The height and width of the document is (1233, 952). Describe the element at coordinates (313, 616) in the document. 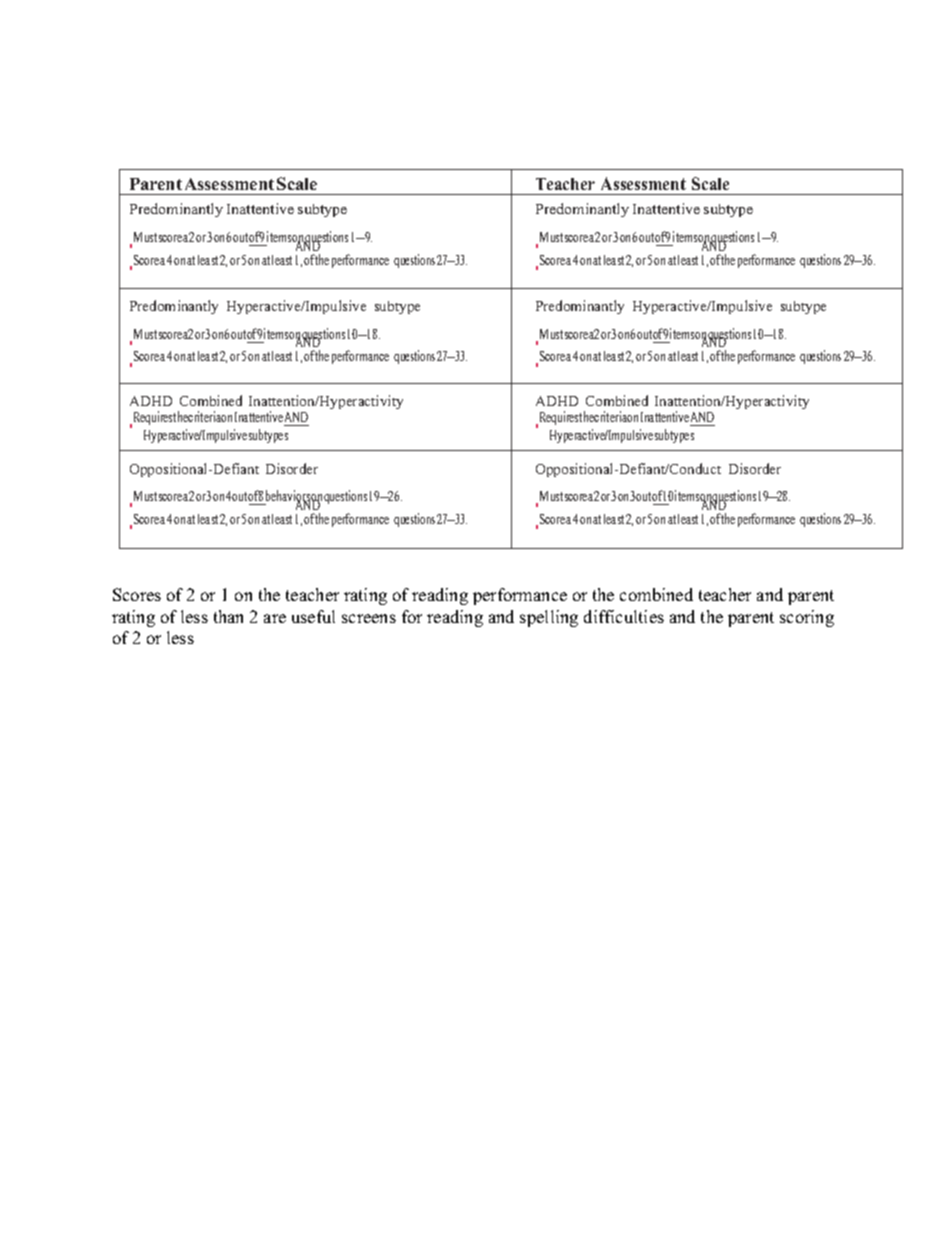

I see `useful` at that location.
